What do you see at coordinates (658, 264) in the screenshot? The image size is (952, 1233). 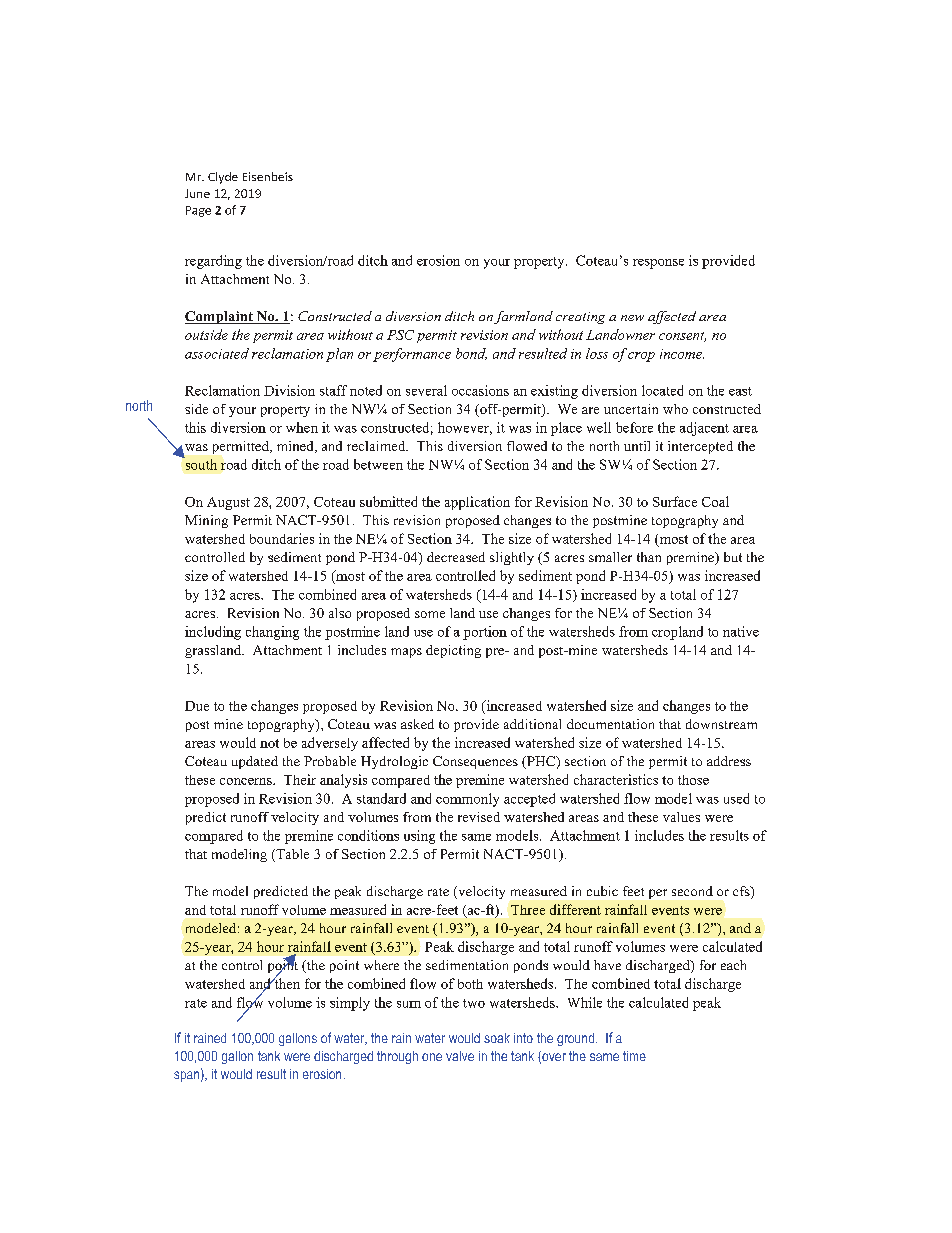 I see `response` at bounding box center [658, 264].
